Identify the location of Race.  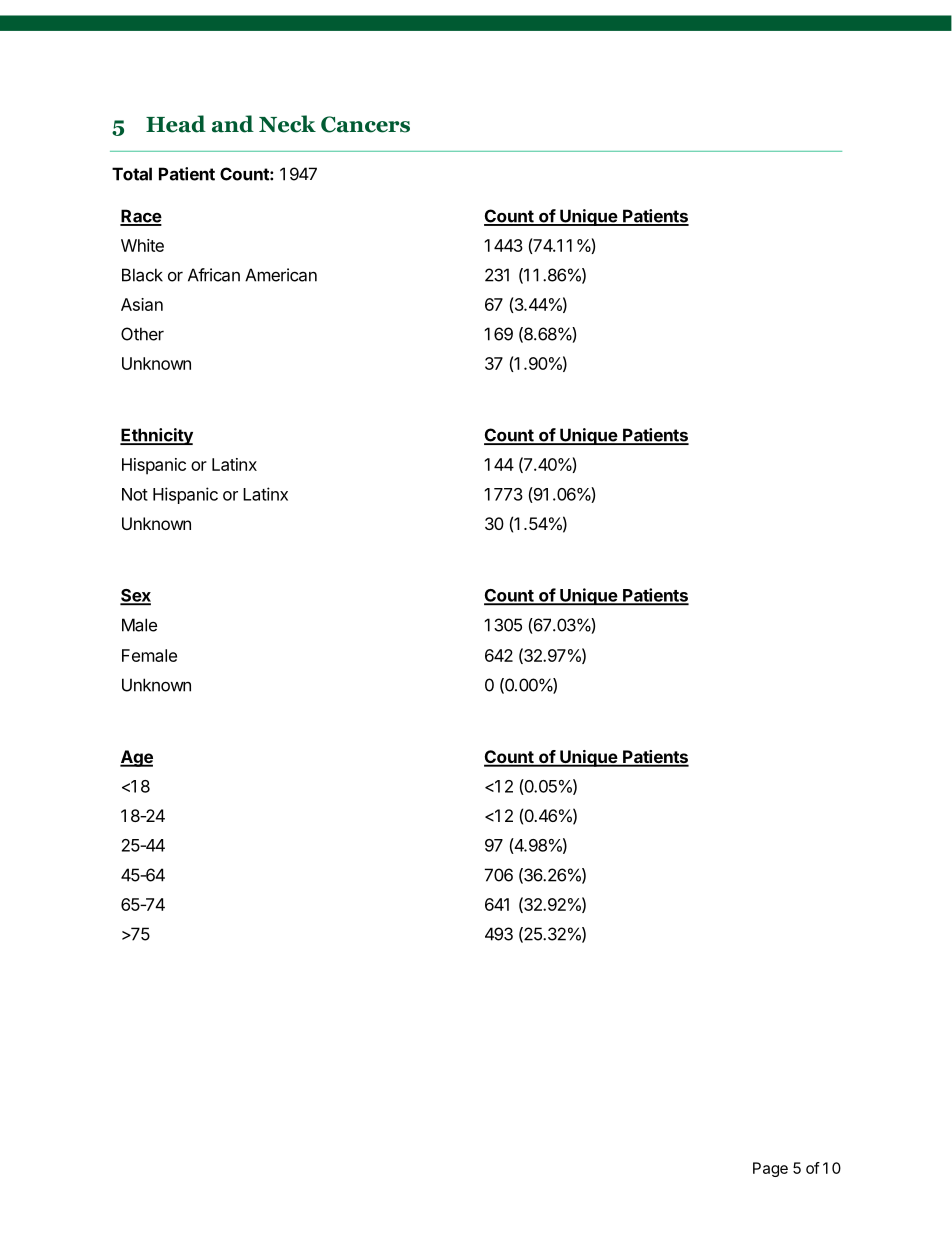
(141, 217).
